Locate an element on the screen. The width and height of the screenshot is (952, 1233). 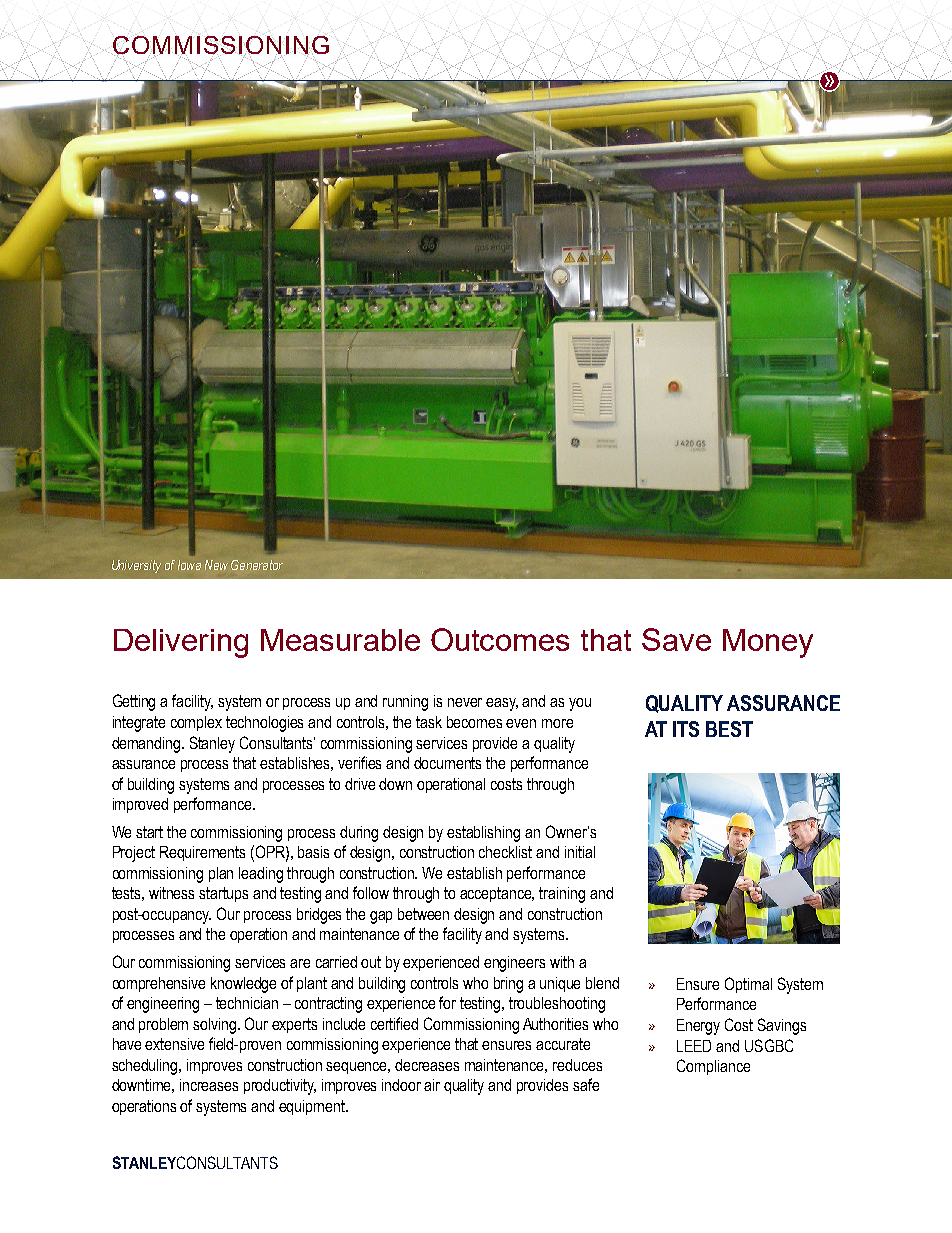
increases is located at coordinates (209, 1085).
